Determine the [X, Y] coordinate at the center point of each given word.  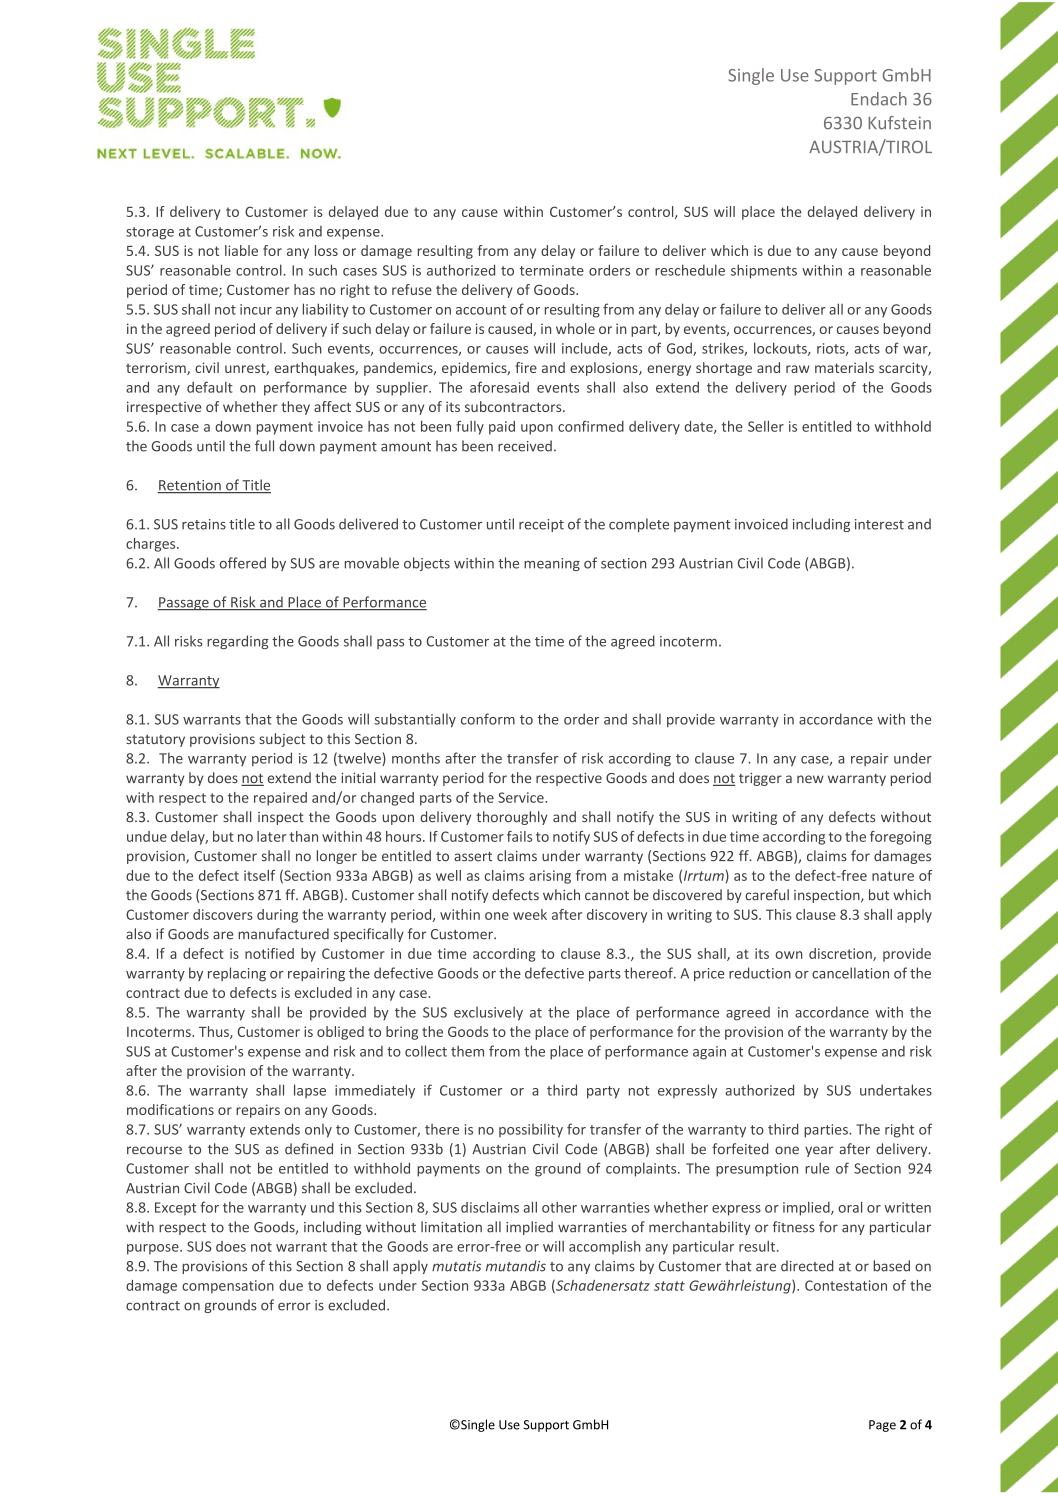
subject [282, 740]
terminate [552, 270]
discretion [841, 954]
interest [879, 524]
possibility [531, 1131]
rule [817, 1168]
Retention [190, 486]
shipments [764, 271]
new [810, 779]
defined [309, 1149]
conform [488, 719]
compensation [228, 1287]
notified [269, 953]
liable [241, 250]
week [530, 914]
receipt [541, 525]
